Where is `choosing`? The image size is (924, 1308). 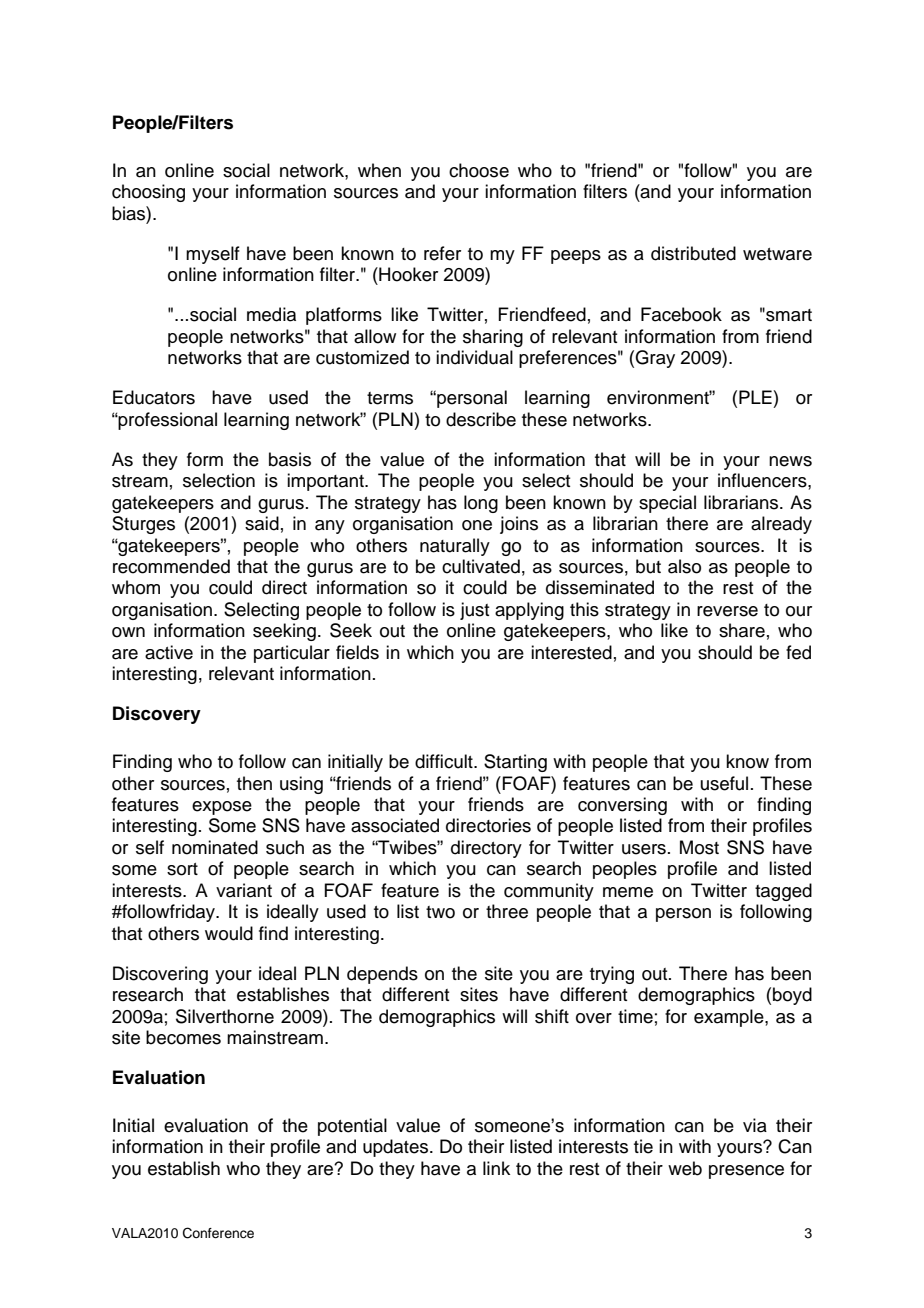 choosing is located at coordinates (148, 193).
